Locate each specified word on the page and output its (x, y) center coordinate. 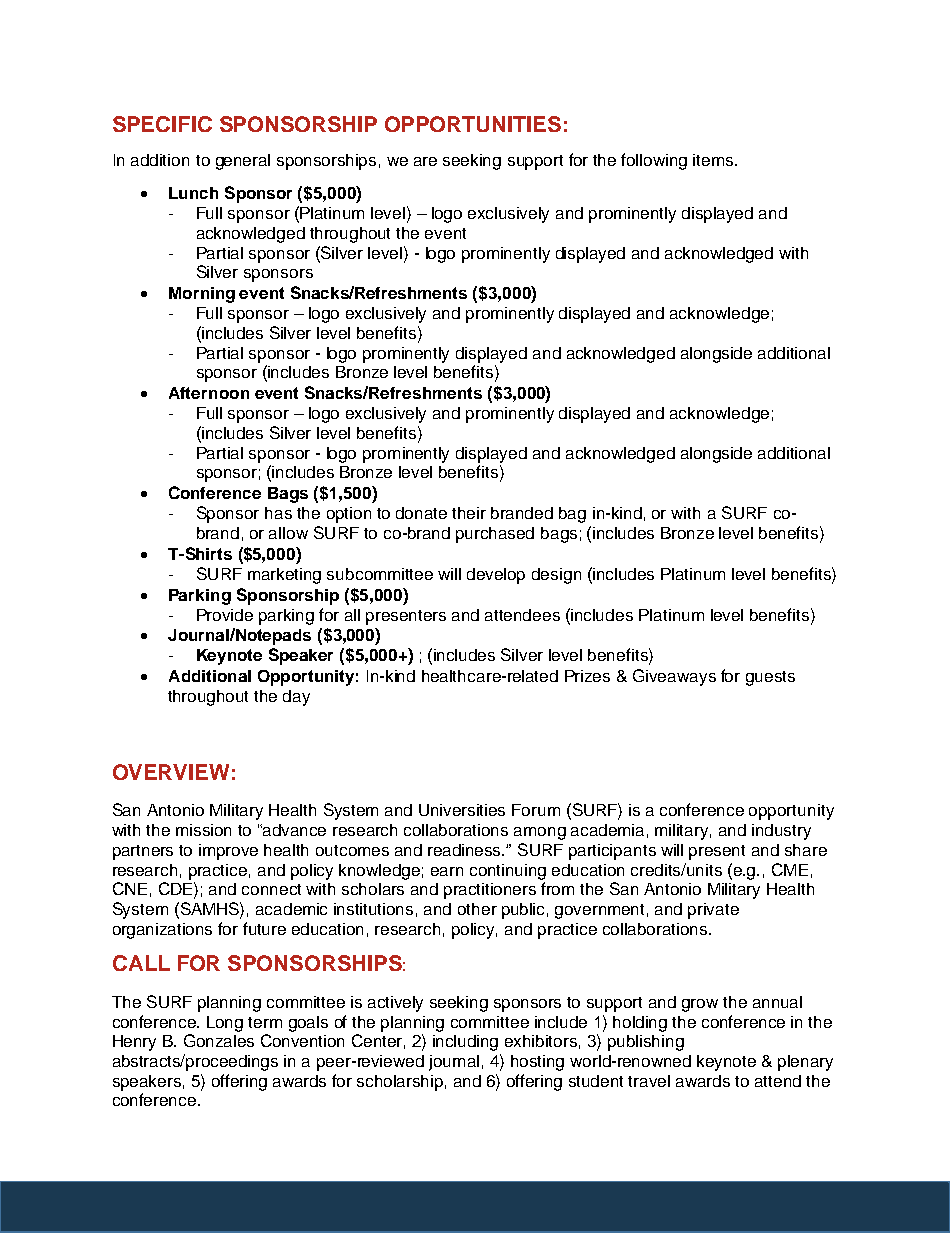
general (243, 162)
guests (770, 678)
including (465, 1043)
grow (700, 1005)
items (714, 160)
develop (496, 576)
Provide (225, 615)
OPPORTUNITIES (473, 124)
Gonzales (219, 1040)
